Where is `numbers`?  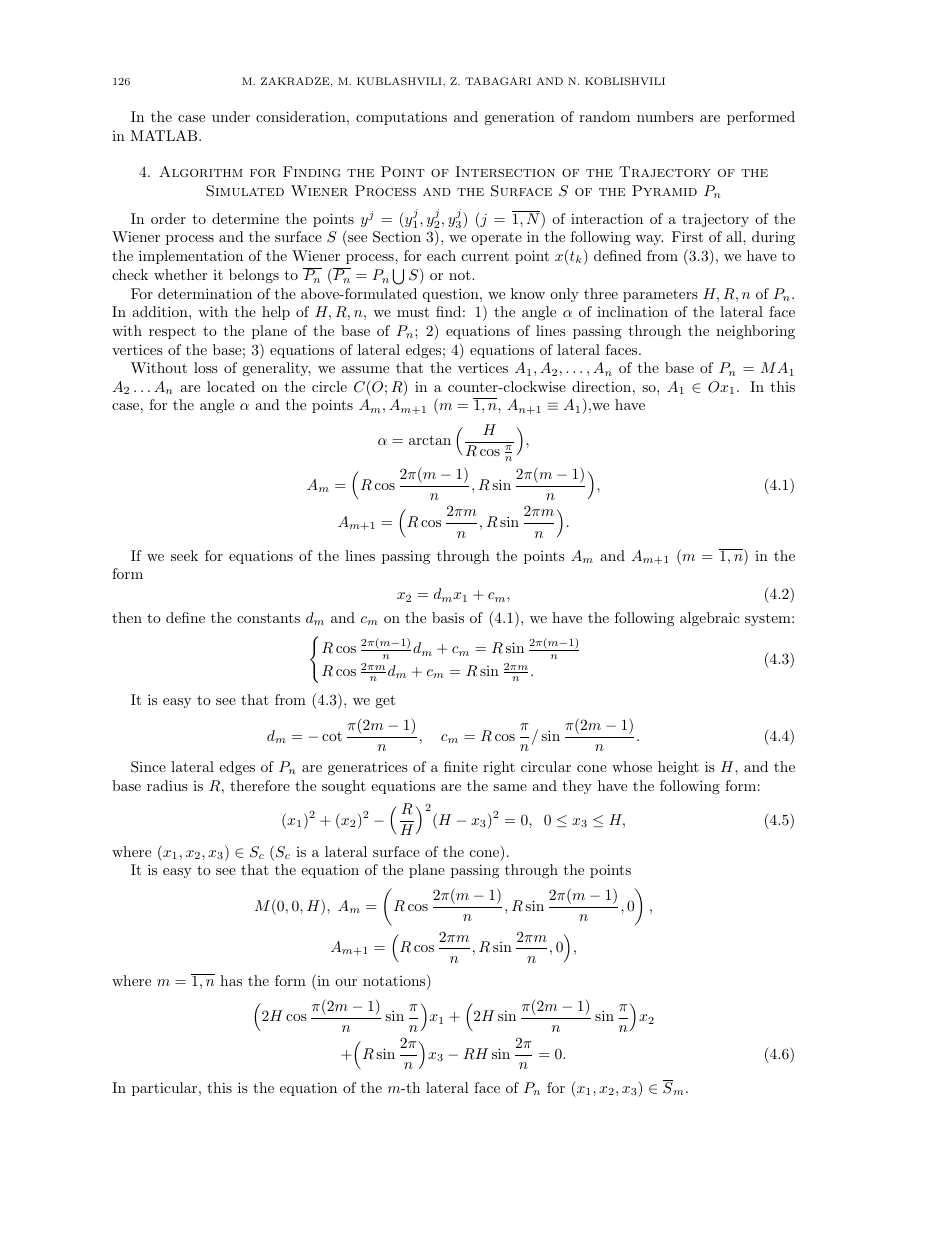 numbers is located at coordinates (665, 116).
